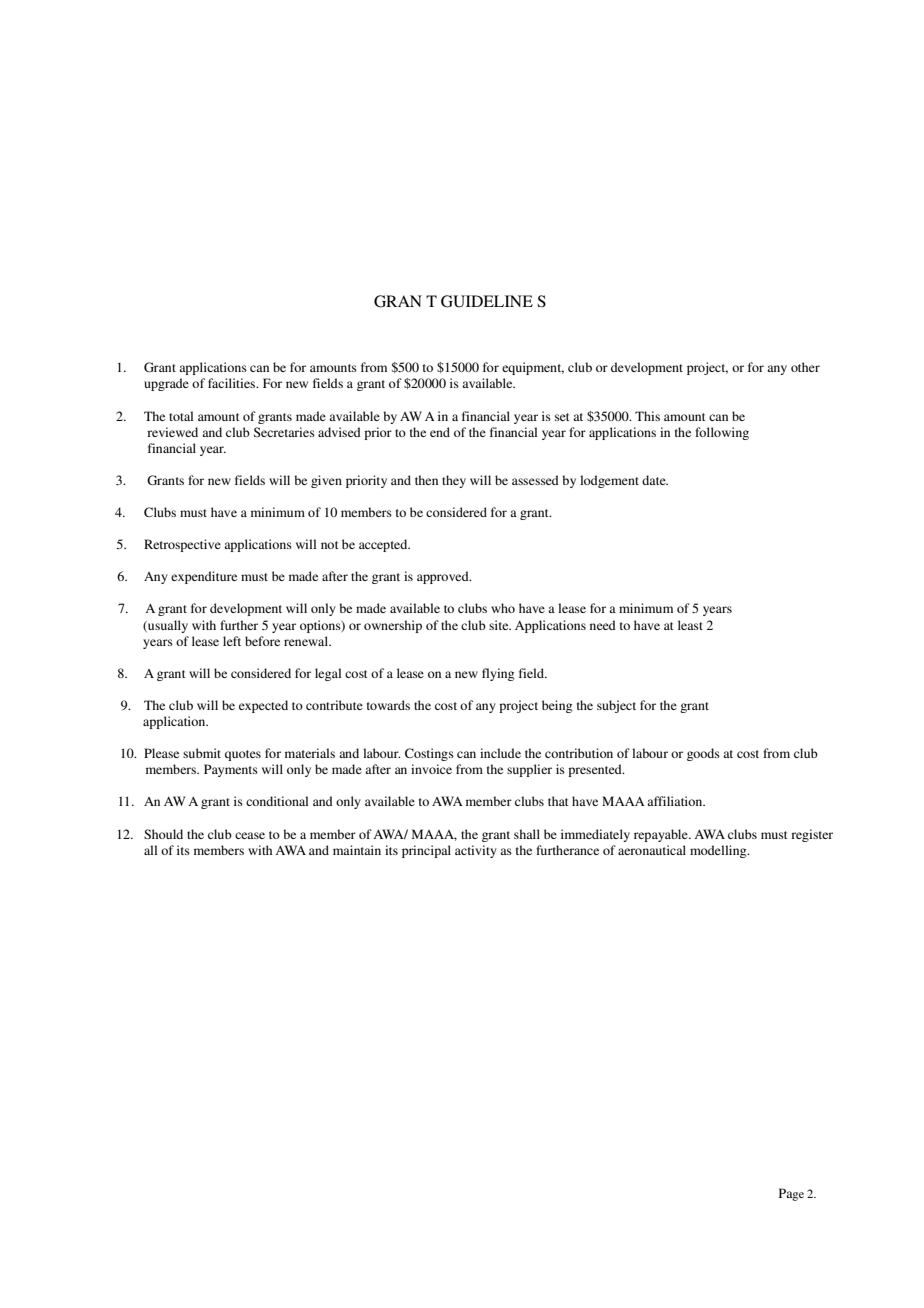 The width and height of the screenshot is (924, 1308). Describe the element at coordinates (284, 432) in the screenshot. I see `Secretaries` at that location.
